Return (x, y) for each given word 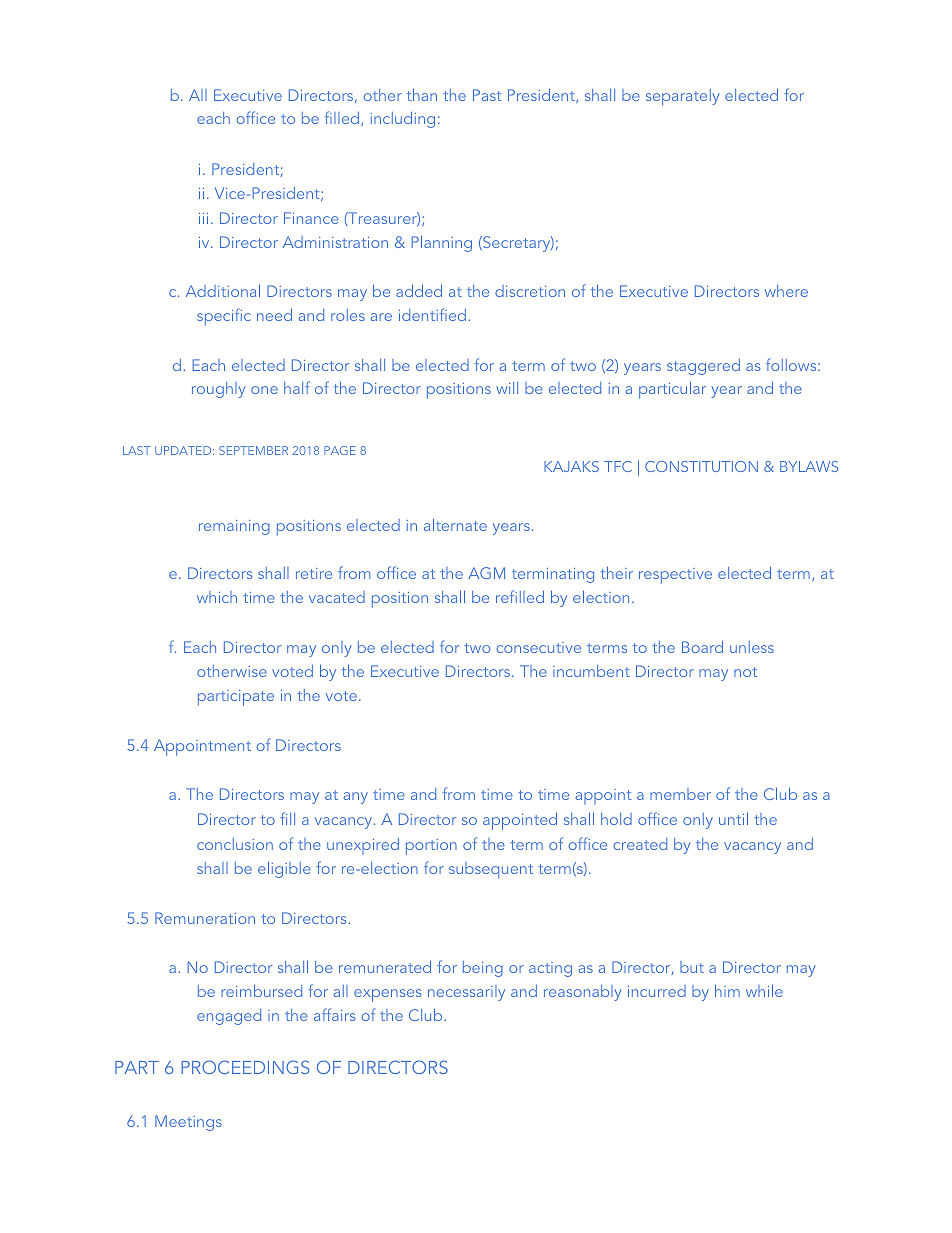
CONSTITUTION (701, 466)
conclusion (235, 844)
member (680, 794)
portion (431, 847)
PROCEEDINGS (245, 1067)
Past (487, 95)
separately (682, 97)
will (507, 388)
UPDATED (184, 450)
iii (203, 218)
